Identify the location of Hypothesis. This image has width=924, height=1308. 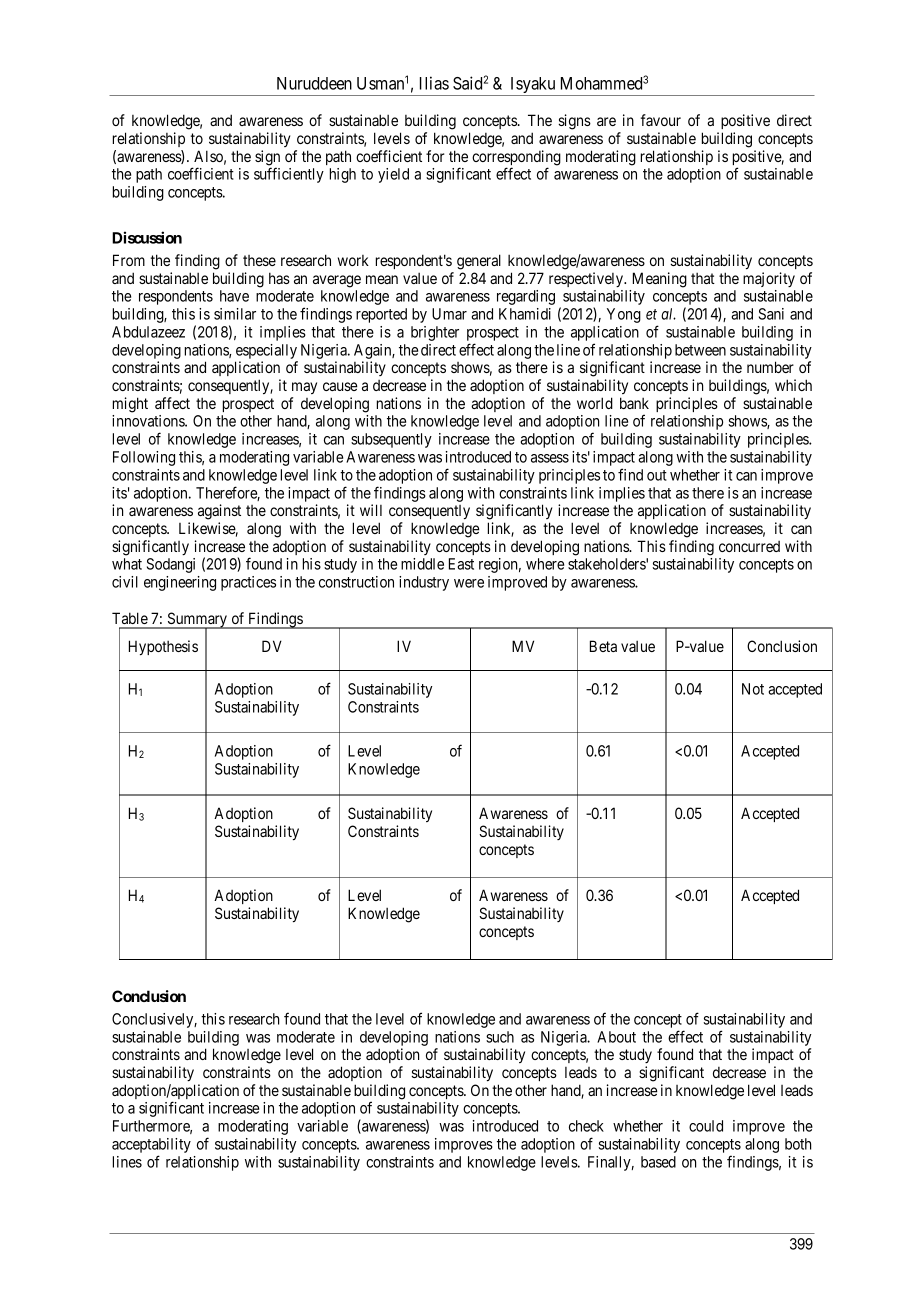
(163, 647).
